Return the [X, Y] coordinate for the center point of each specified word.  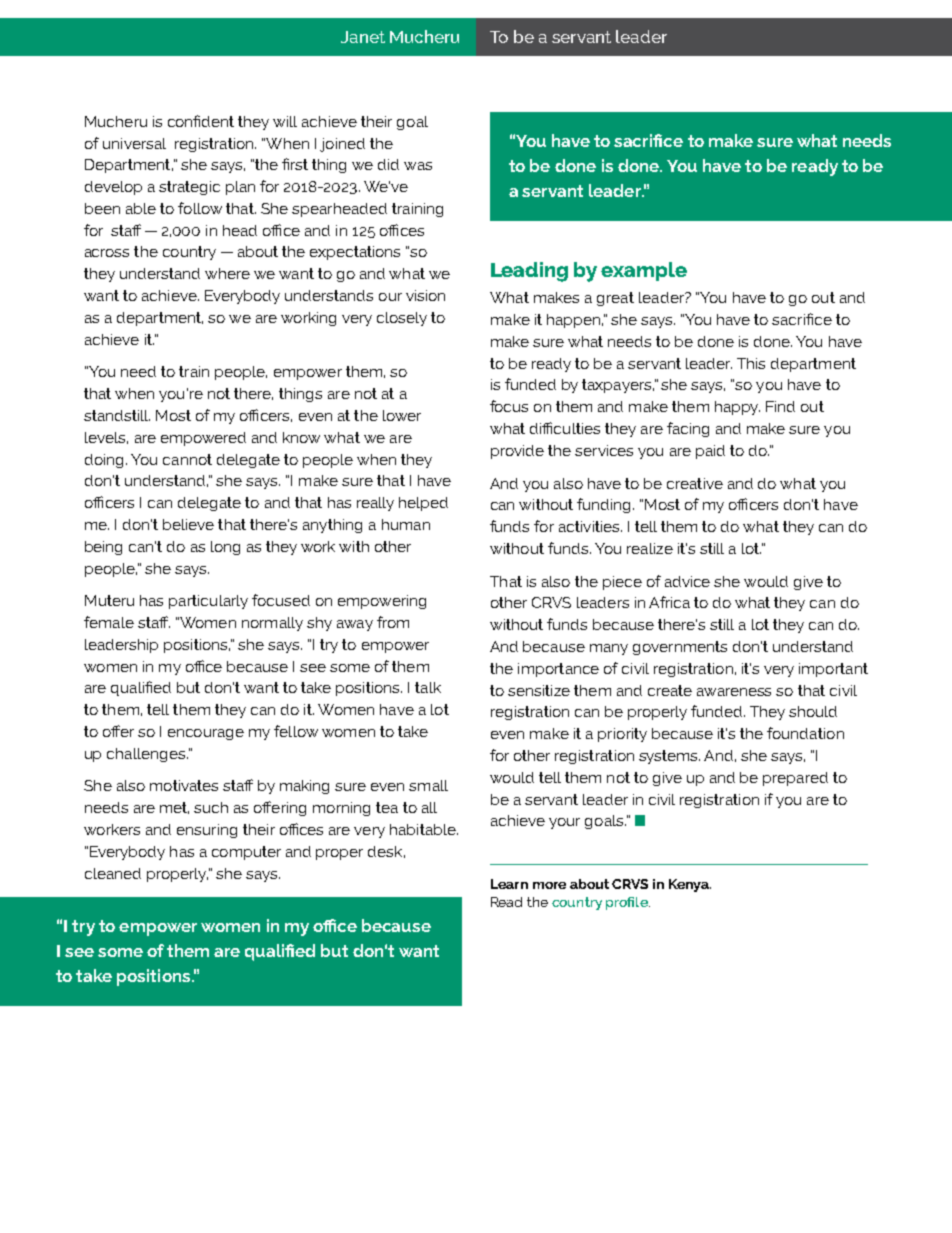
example [644, 271]
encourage [206, 734]
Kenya [690, 885]
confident [201, 121]
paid [710, 452]
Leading [529, 272]
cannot [187, 459]
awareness [734, 692]
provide [517, 452]
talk [428, 687]
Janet [363, 37]
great [615, 299]
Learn [509, 884]
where [227, 273]
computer [246, 853]
